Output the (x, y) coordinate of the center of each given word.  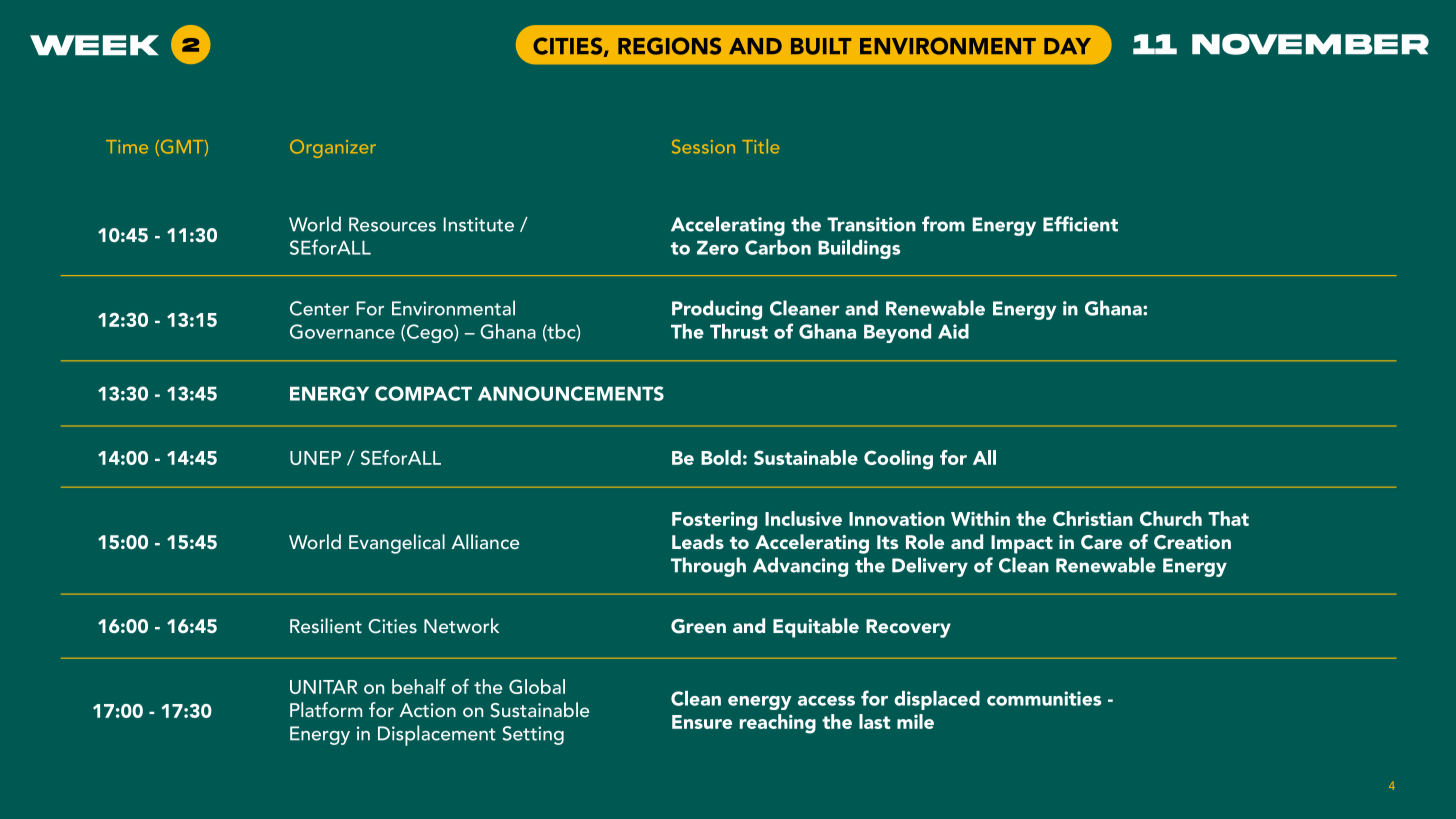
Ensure (702, 722)
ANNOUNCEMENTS (571, 393)
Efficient (1080, 224)
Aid (953, 331)
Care (1101, 542)
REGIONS (669, 46)
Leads (698, 541)
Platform (326, 709)
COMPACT (423, 393)
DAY (1067, 46)
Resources (392, 224)
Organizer (333, 149)
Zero (718, 248)
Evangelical (397, 544)
